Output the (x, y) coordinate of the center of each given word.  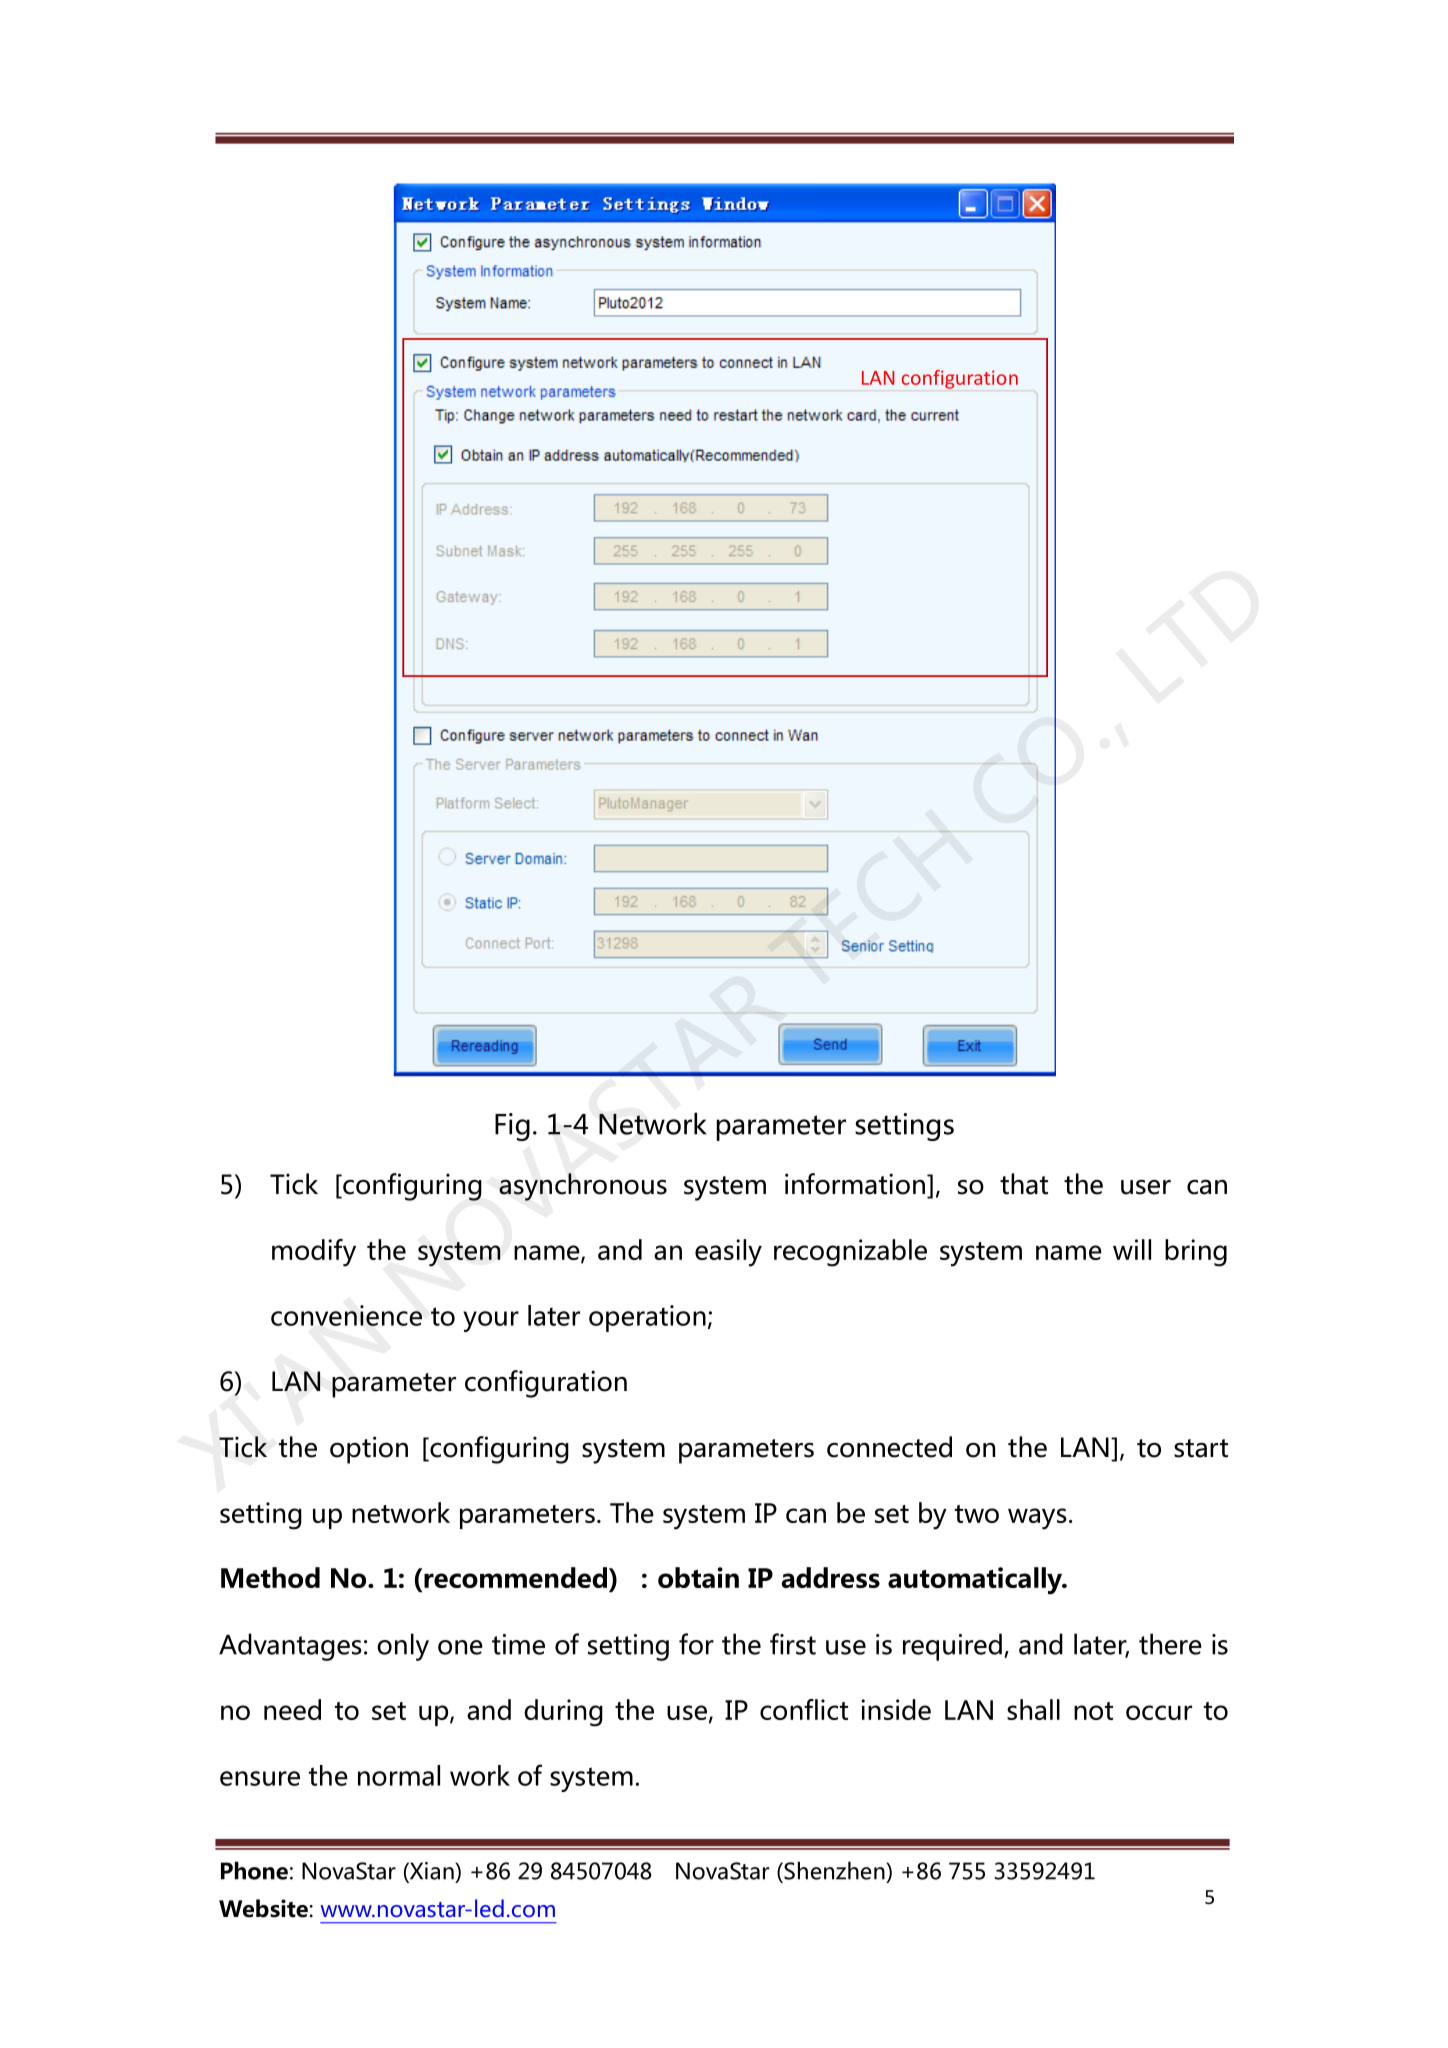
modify (314, 1253)
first (793, 1644)
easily (728, 1253)
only (403, 1647)
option (369, 1450)
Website (263, 1908)
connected (889, 1447)
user (1146, 1187)
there (1170, 1644)
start (1201, 1448)
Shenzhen (834, 1870)
